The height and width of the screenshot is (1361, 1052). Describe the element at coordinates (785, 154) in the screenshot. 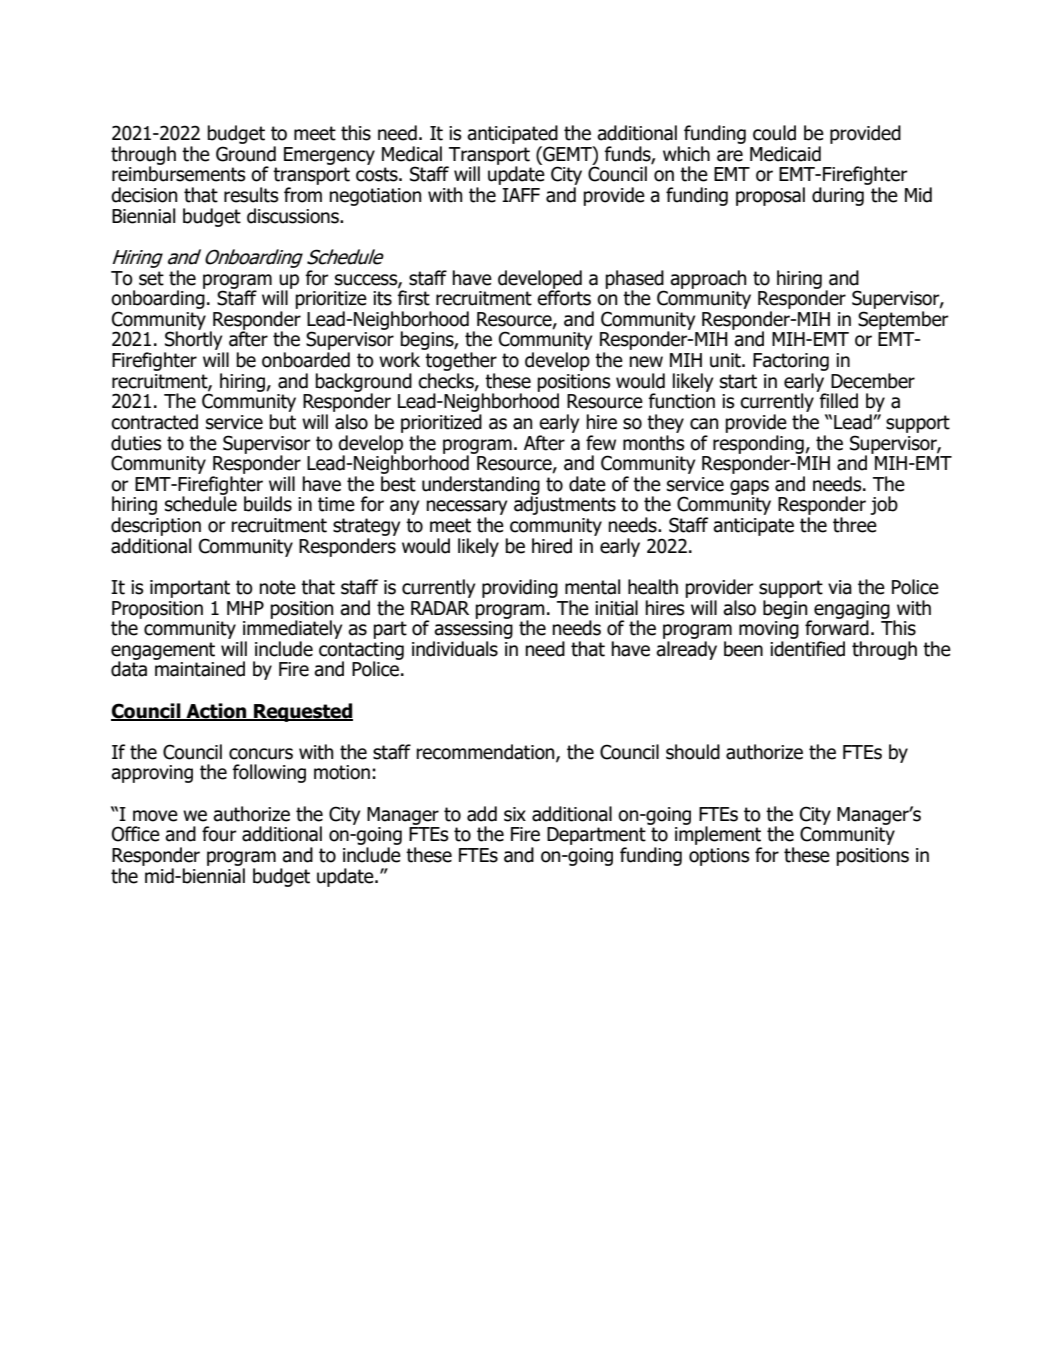

I see `Medicaid` at that location.
